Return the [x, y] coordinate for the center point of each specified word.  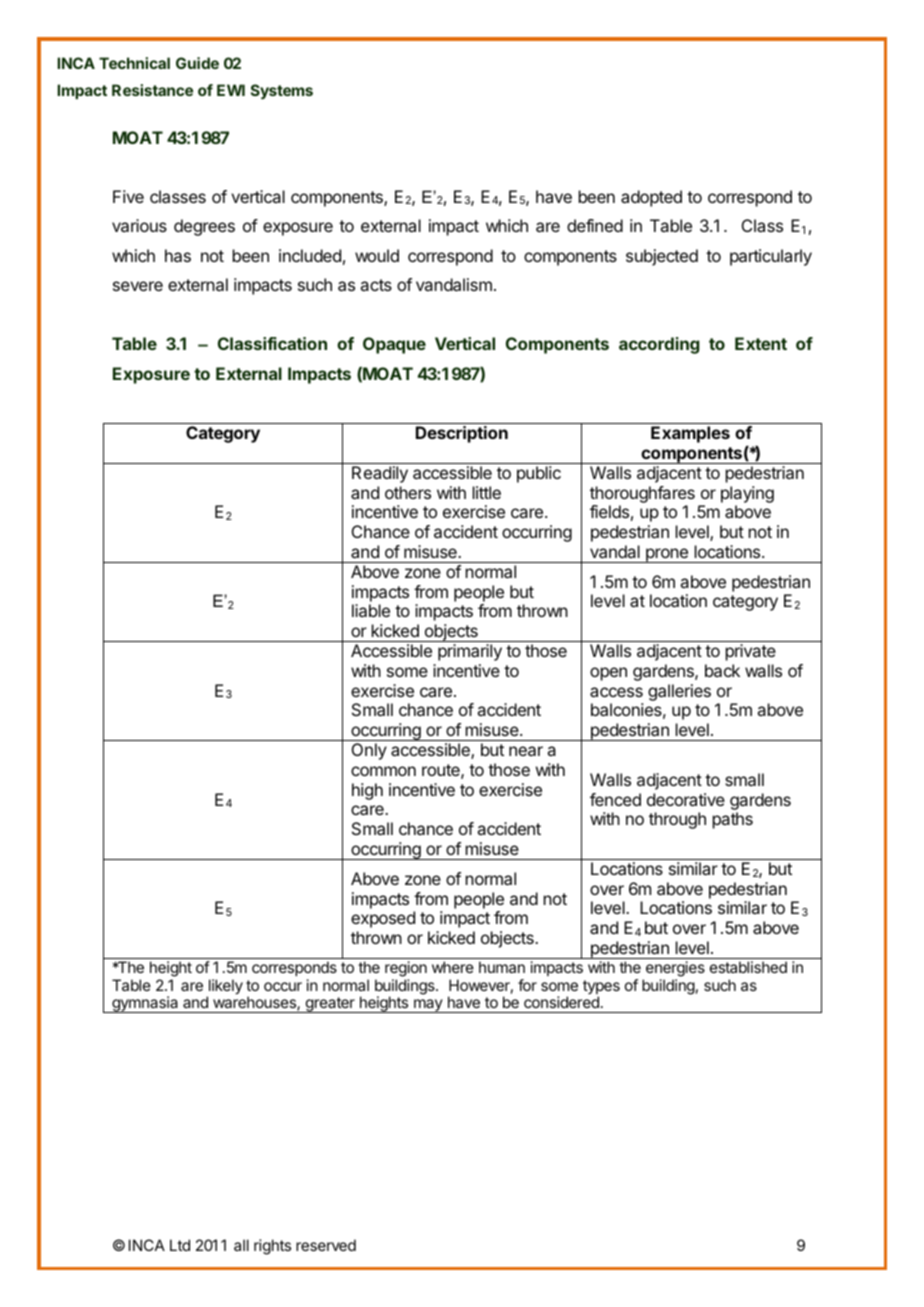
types [601, 988]
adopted [651, 198]
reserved [326, 1245]
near [526, 751]
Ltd [180, 1245]
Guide [197, 63]
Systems [282, 91]
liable [371, 610]
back [722, 670]
